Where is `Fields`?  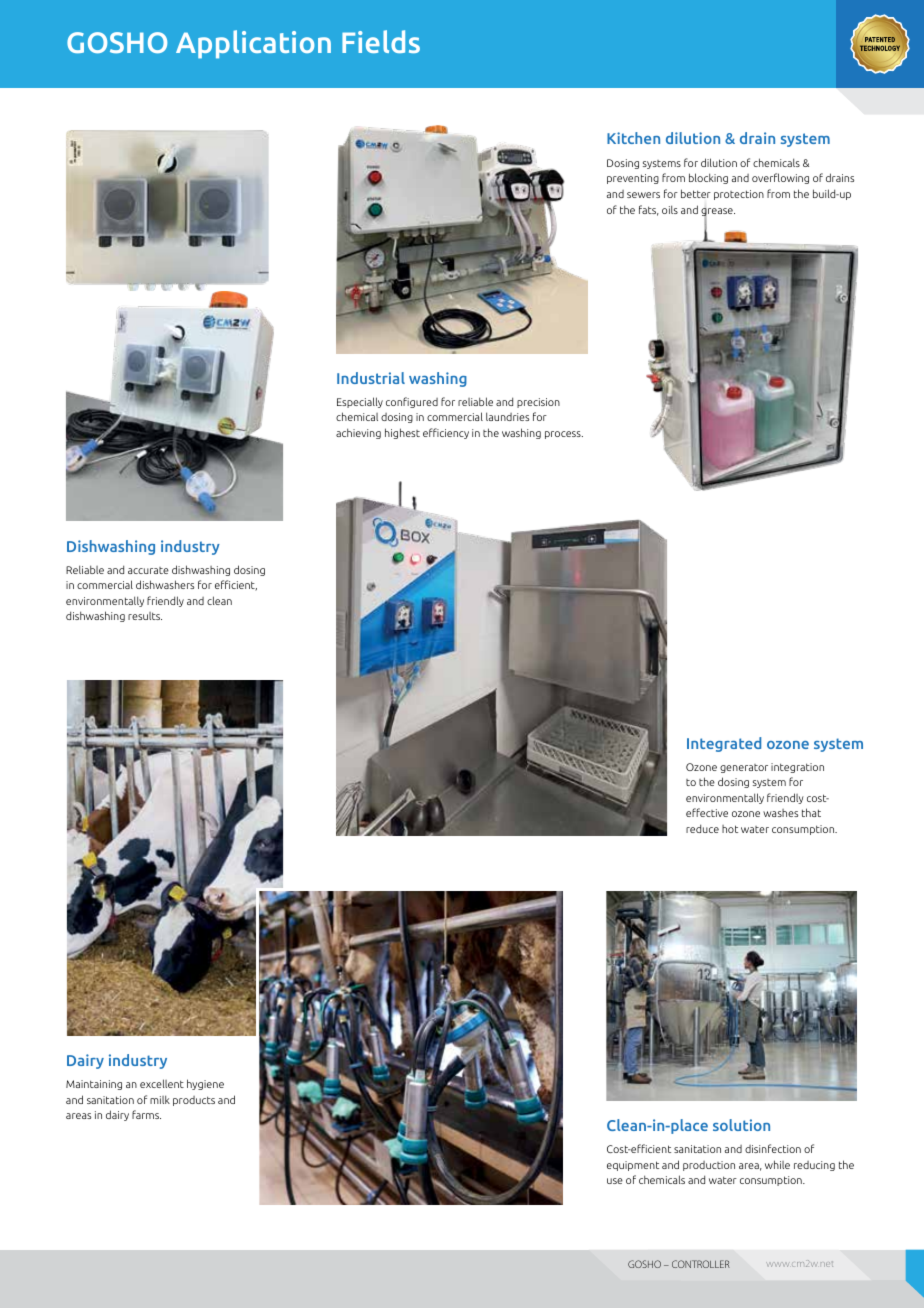
Fields is located at coordinates (381, 41).
